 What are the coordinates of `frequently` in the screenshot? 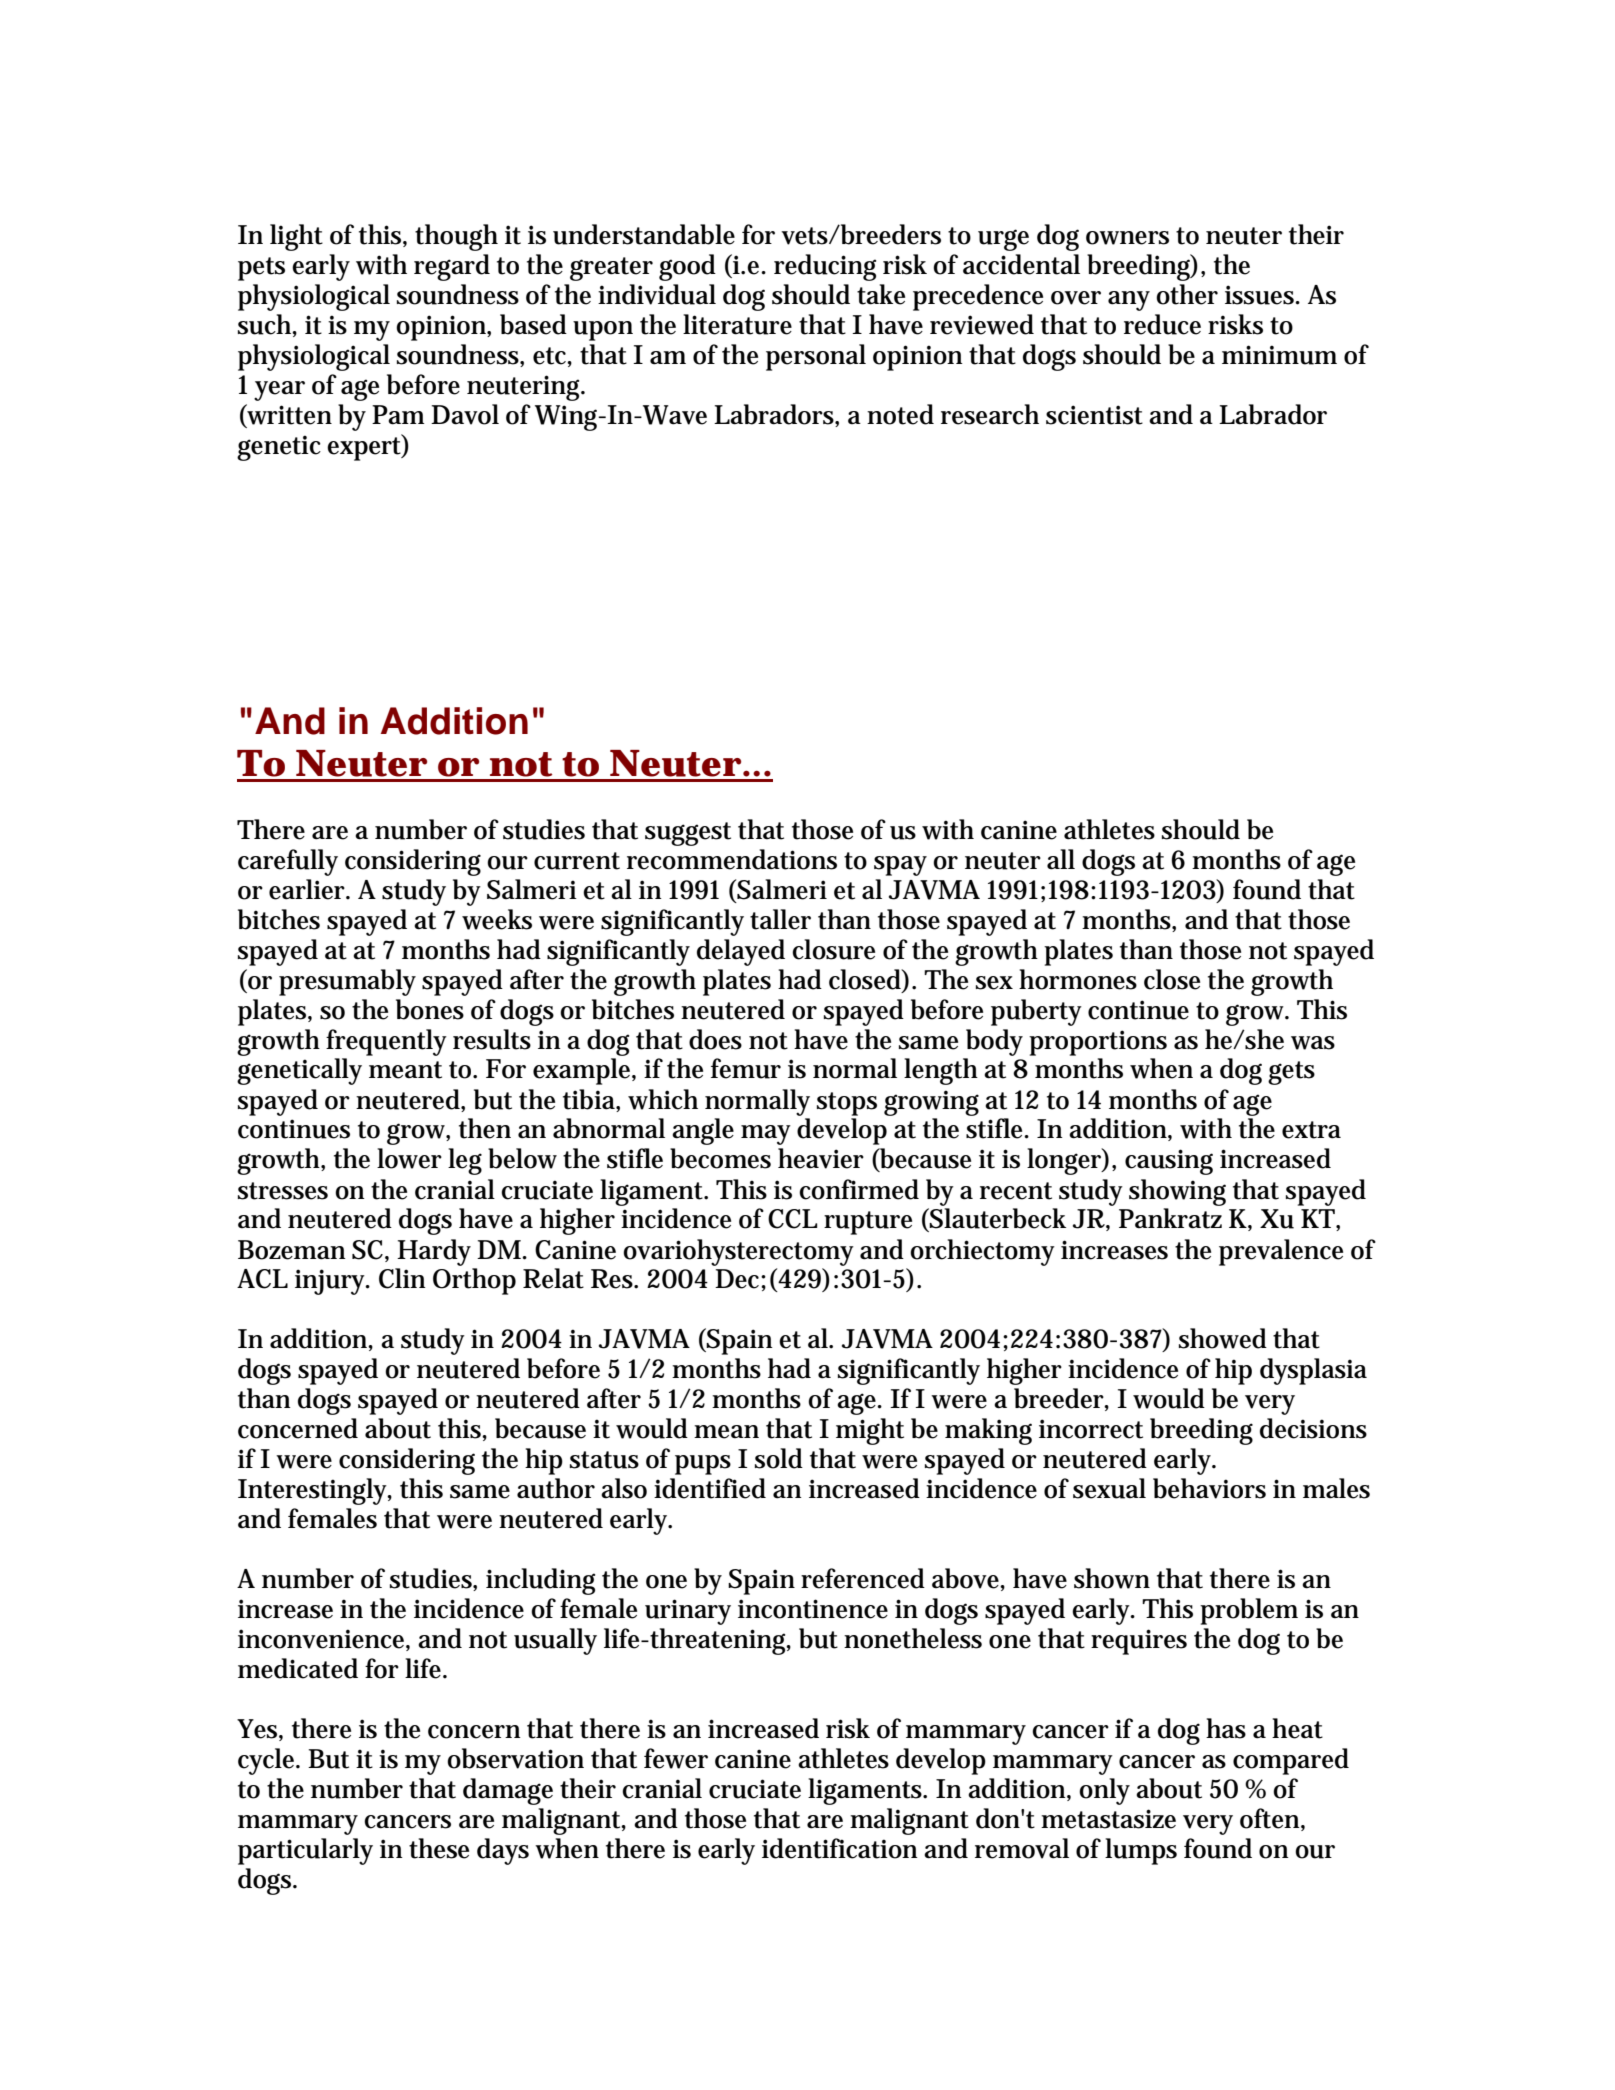 It's located at (386, 1042).
